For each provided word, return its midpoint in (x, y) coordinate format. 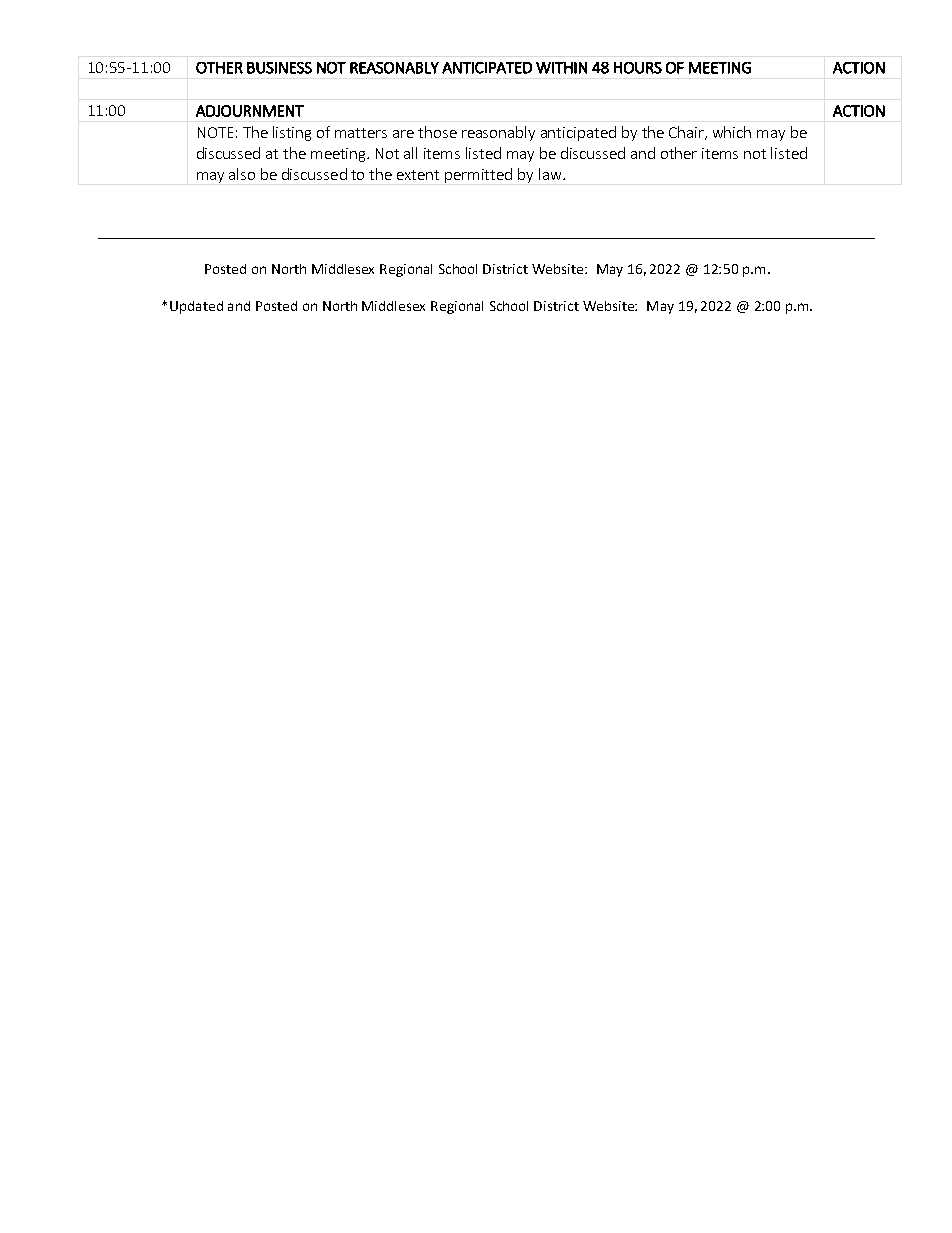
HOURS (638, 68)
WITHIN (561, 68)
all (410, 153)
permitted (478, 175)
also (242, 174)
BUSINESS (279, 68)
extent (418, 175)
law (551, 174)
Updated (196, 307)
